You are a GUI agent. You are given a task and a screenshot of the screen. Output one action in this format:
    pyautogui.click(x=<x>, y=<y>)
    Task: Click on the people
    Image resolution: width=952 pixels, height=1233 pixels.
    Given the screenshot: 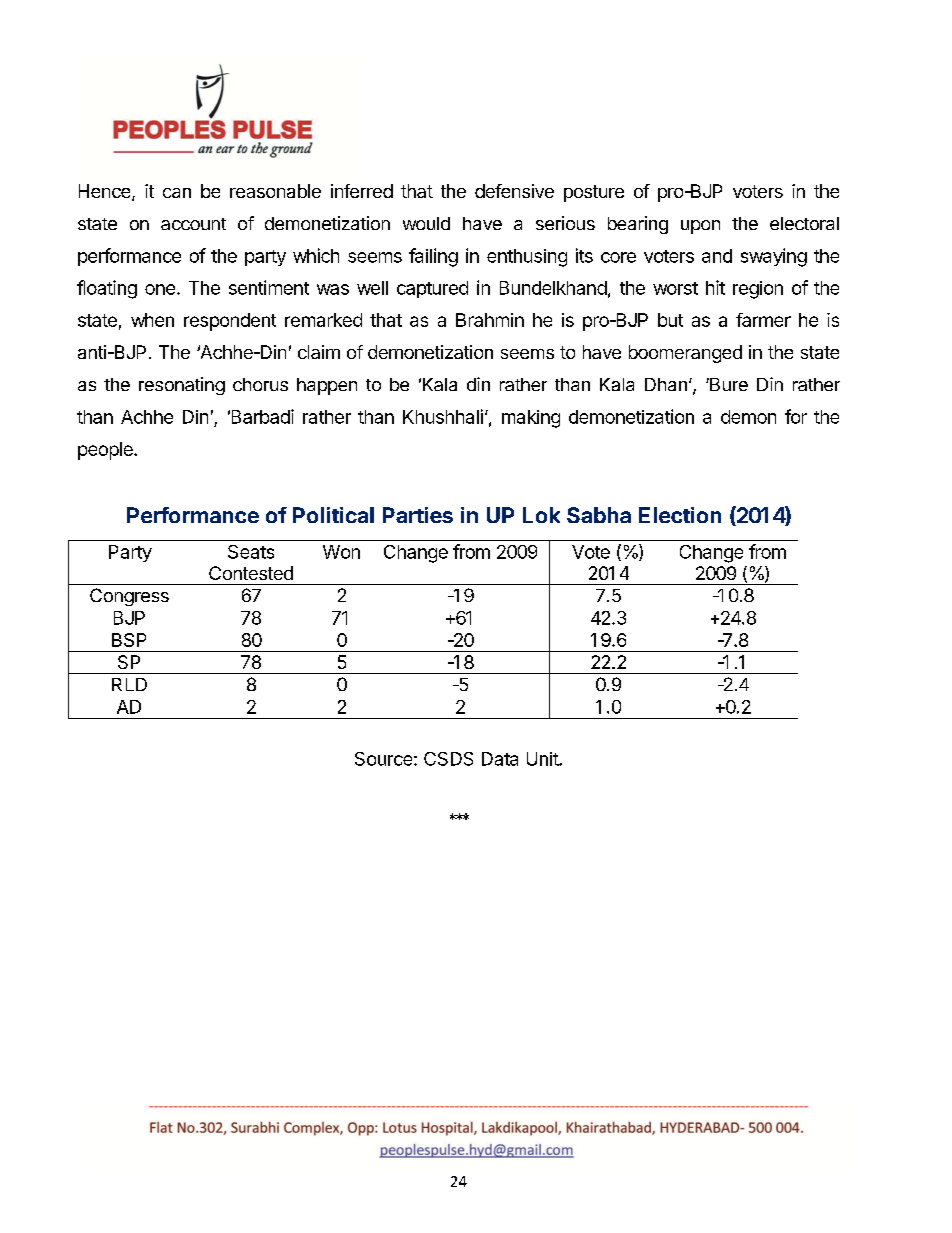 What is the action you would take?
    pyautogui.click(x=106, y=451)
